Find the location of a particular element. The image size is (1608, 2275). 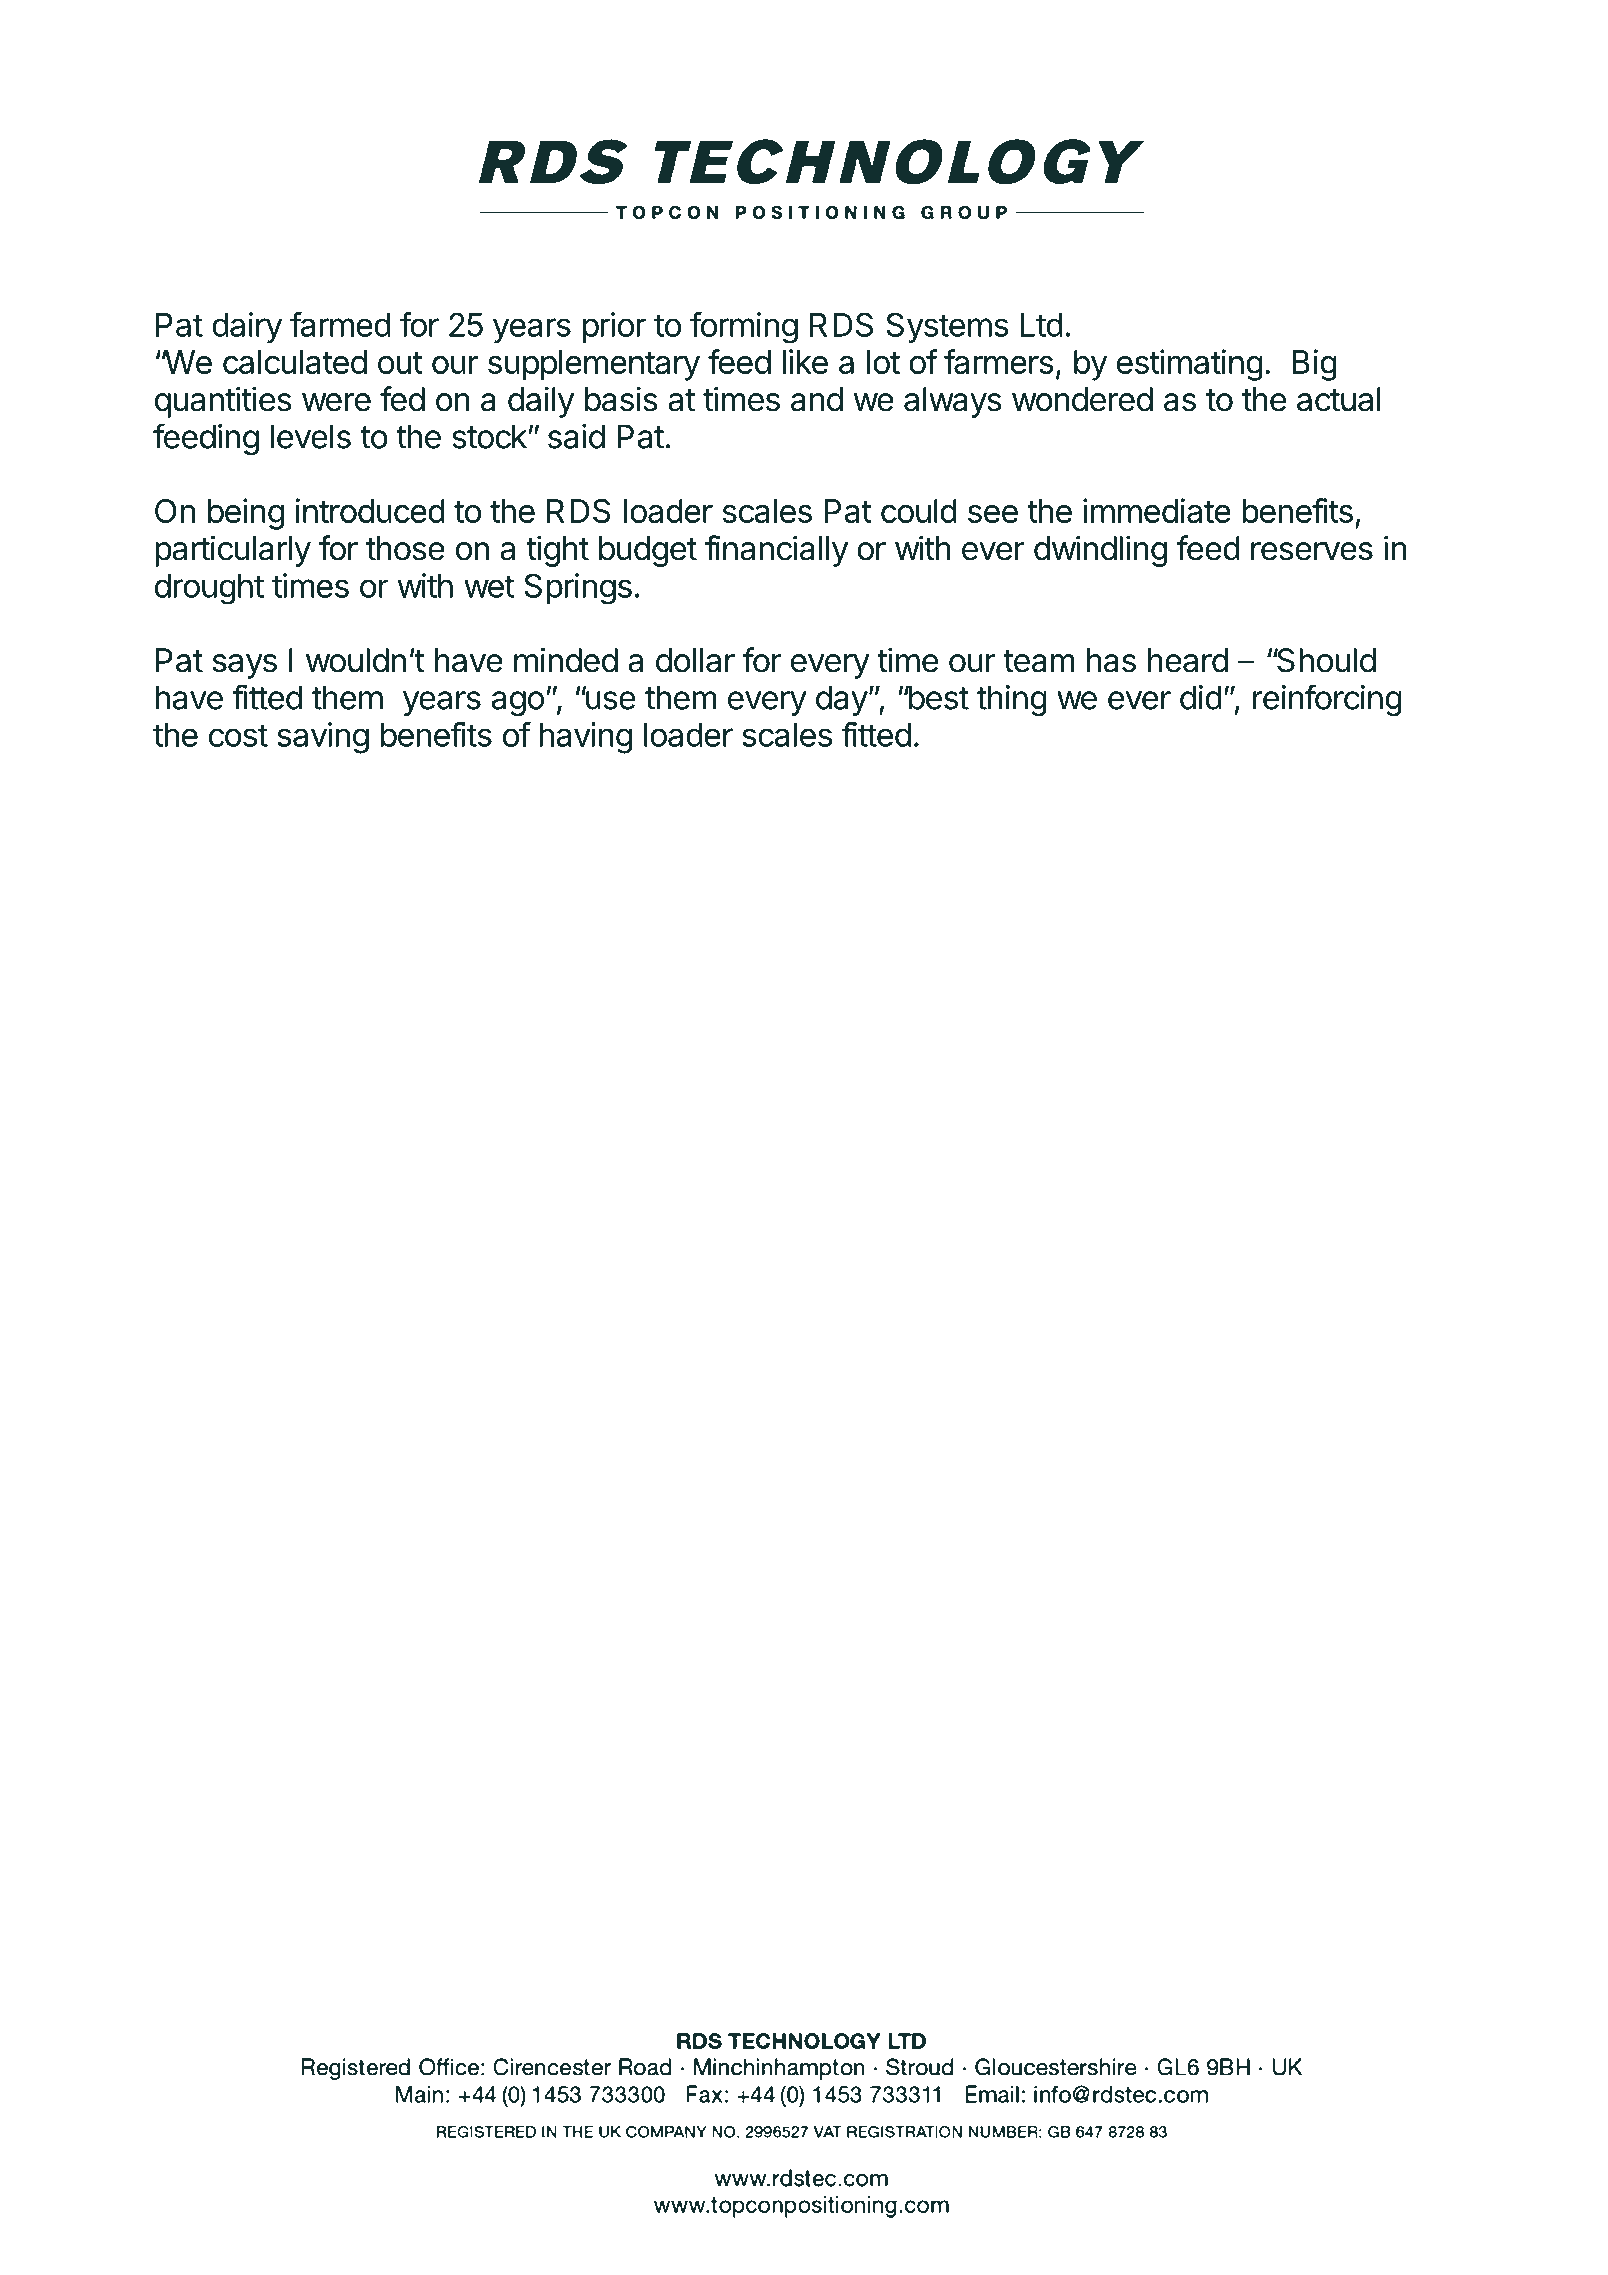

those is located at coordinates (405, 548).
